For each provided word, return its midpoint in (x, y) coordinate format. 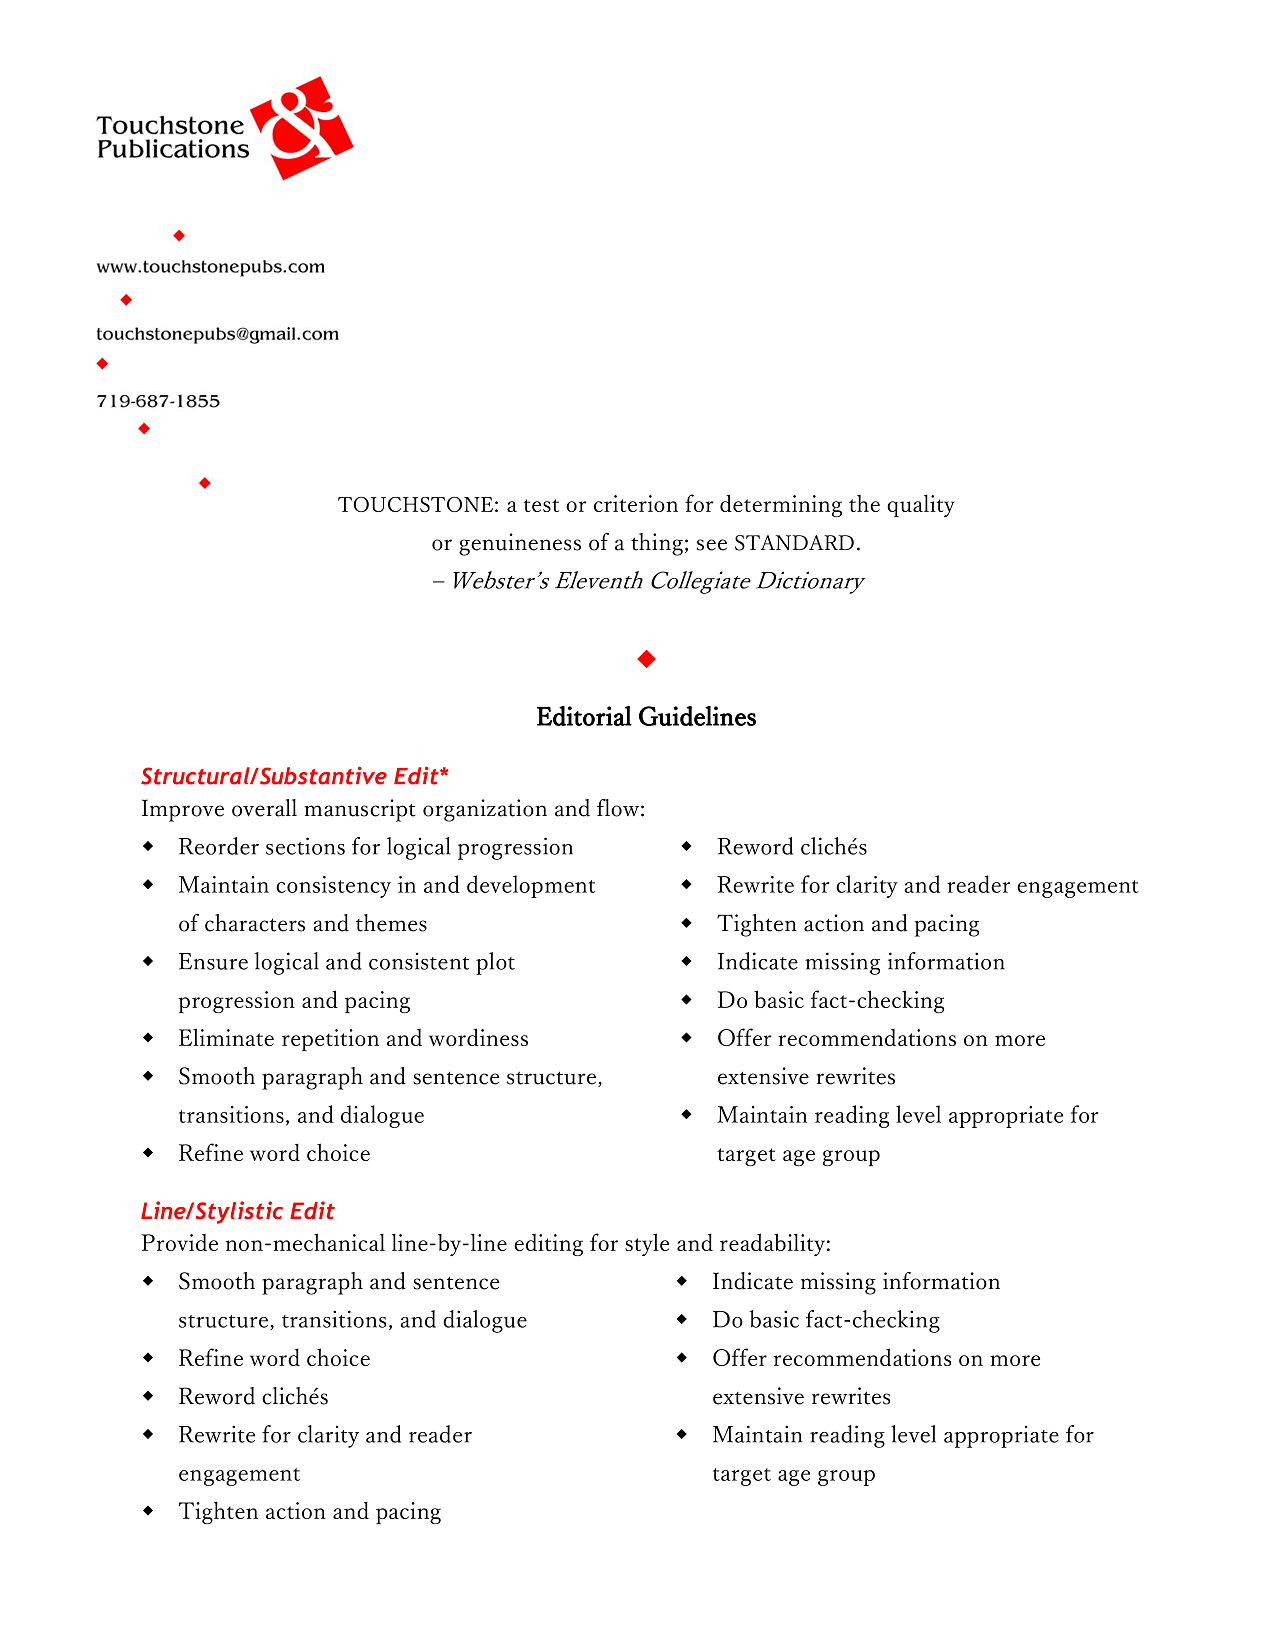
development (531, 886)
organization (485, 810)
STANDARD (794, 543)
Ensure (213, 961)
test (541, 505)
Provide (179, 1242)
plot (495, 963)
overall (264, 808)
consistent (419, 961)
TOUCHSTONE (415, 504)
